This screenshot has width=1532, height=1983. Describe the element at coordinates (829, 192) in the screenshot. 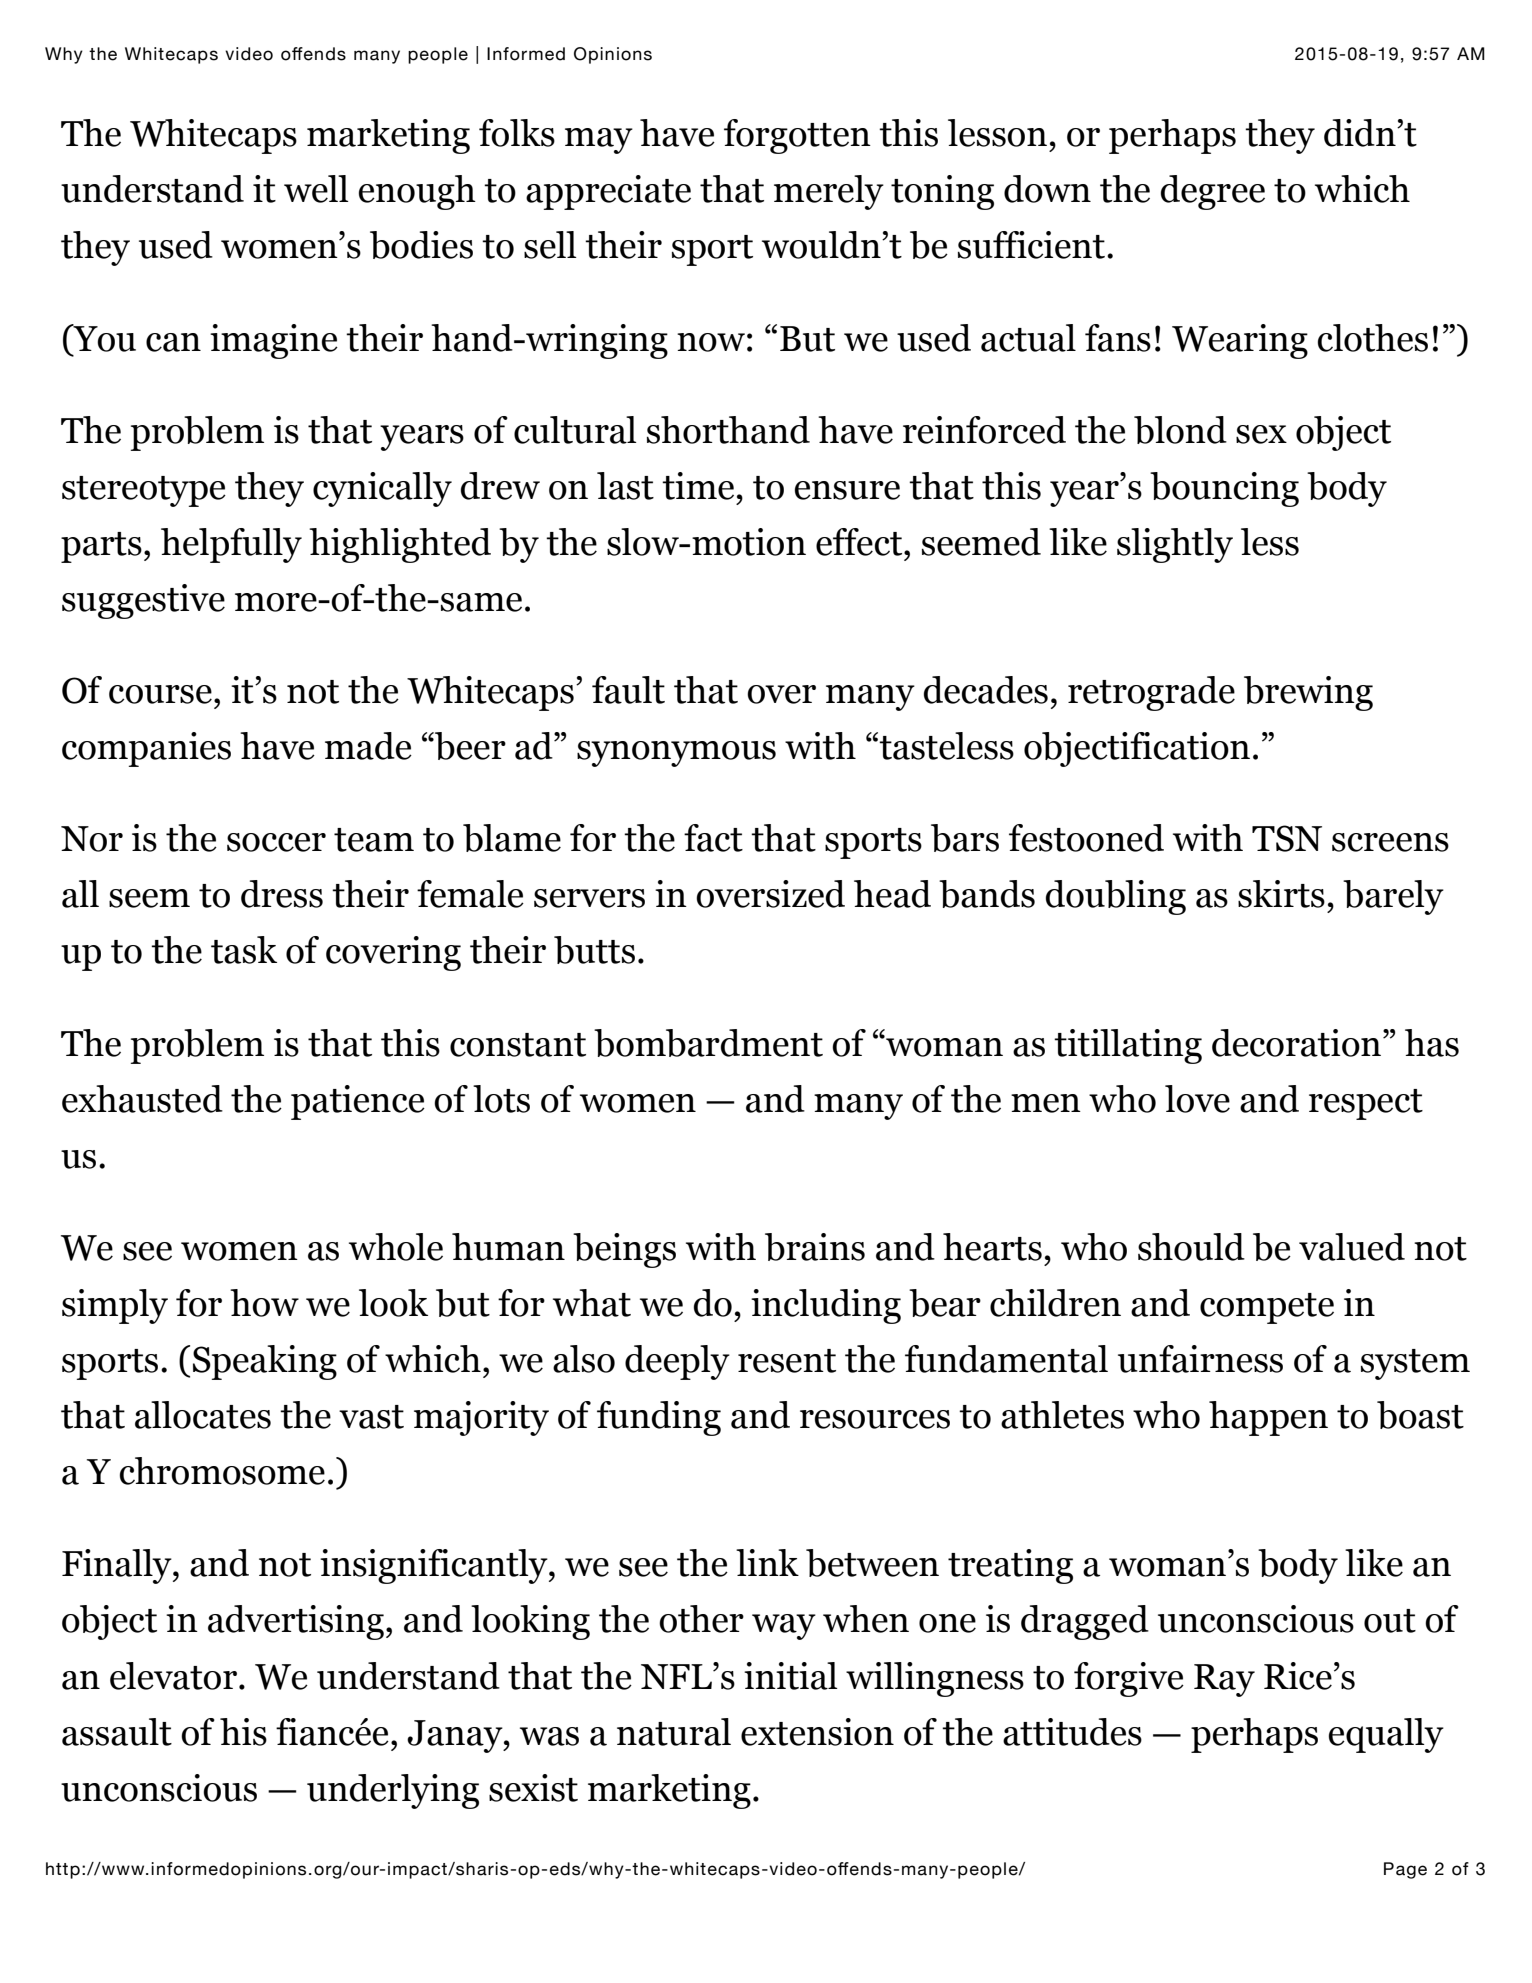

I see `merely` at that location.
